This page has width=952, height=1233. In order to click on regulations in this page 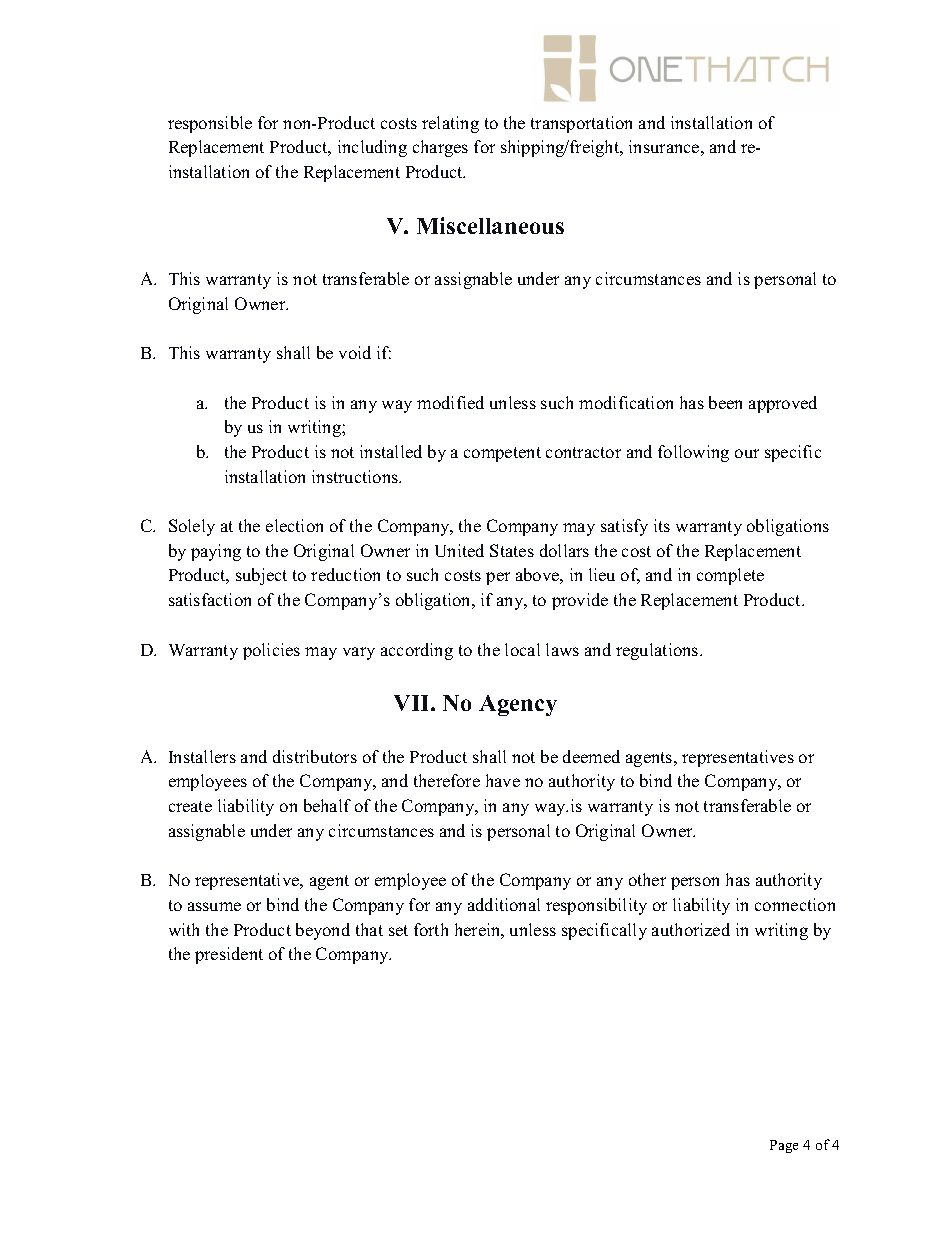, I will do `click(658, 651)`.
